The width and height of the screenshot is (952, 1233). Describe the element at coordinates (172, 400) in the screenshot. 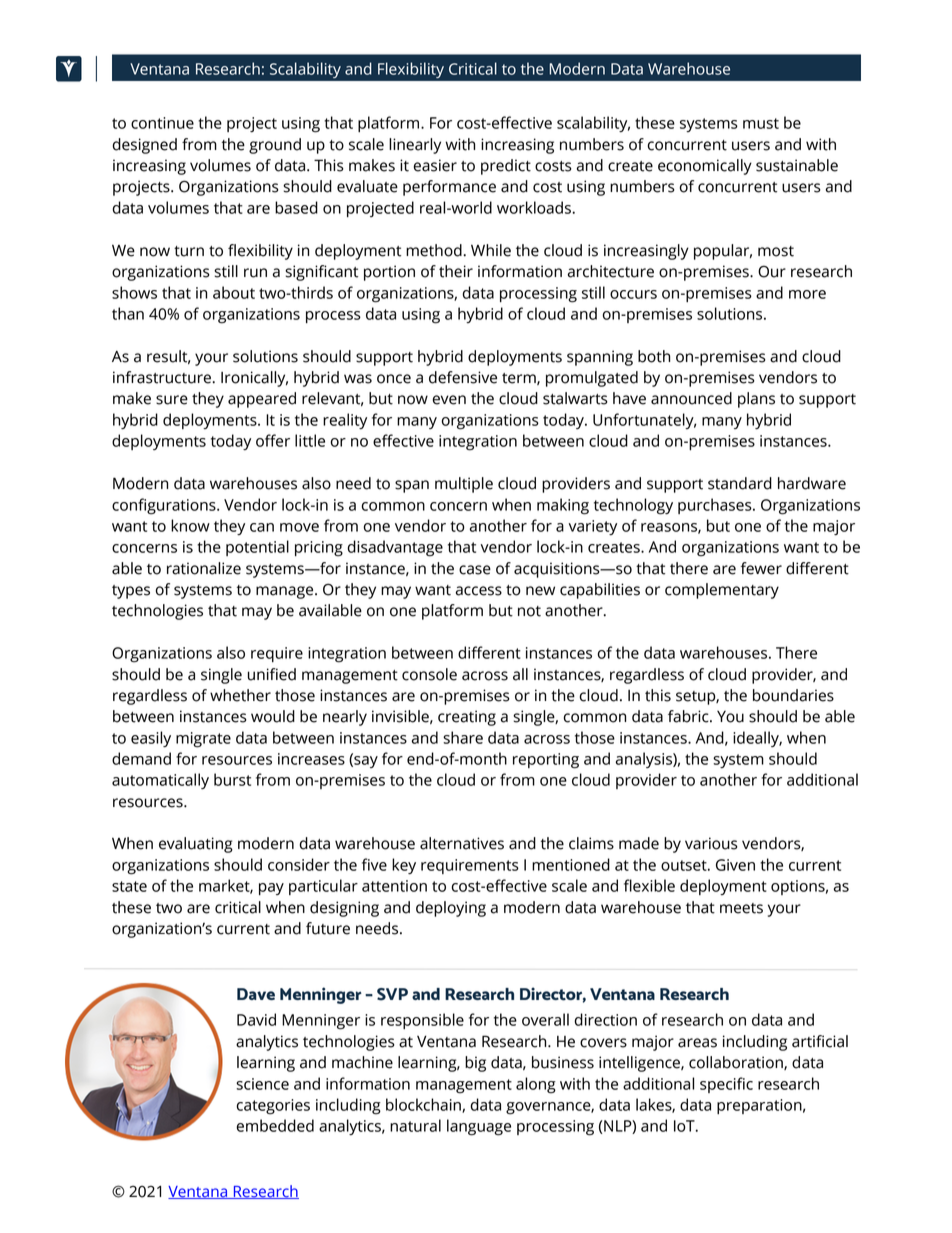

I see `sure` at that location.
